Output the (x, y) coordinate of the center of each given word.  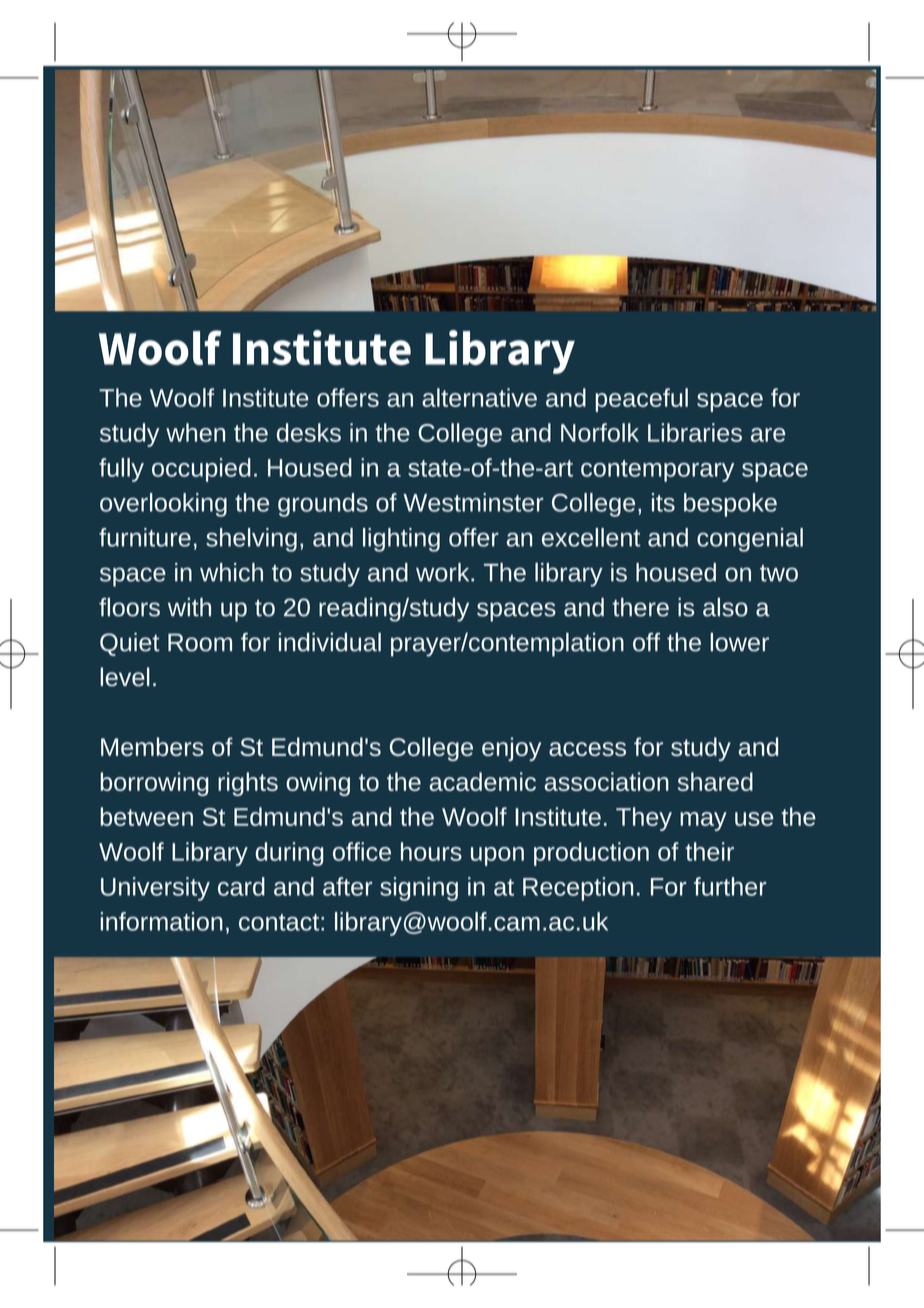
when (195, 432)
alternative (479, 397)
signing (419, 889)
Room (200, 642)
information (161, 921)
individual (330, 642)
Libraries (695, 432)
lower (739, 642)
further (730, 886)
